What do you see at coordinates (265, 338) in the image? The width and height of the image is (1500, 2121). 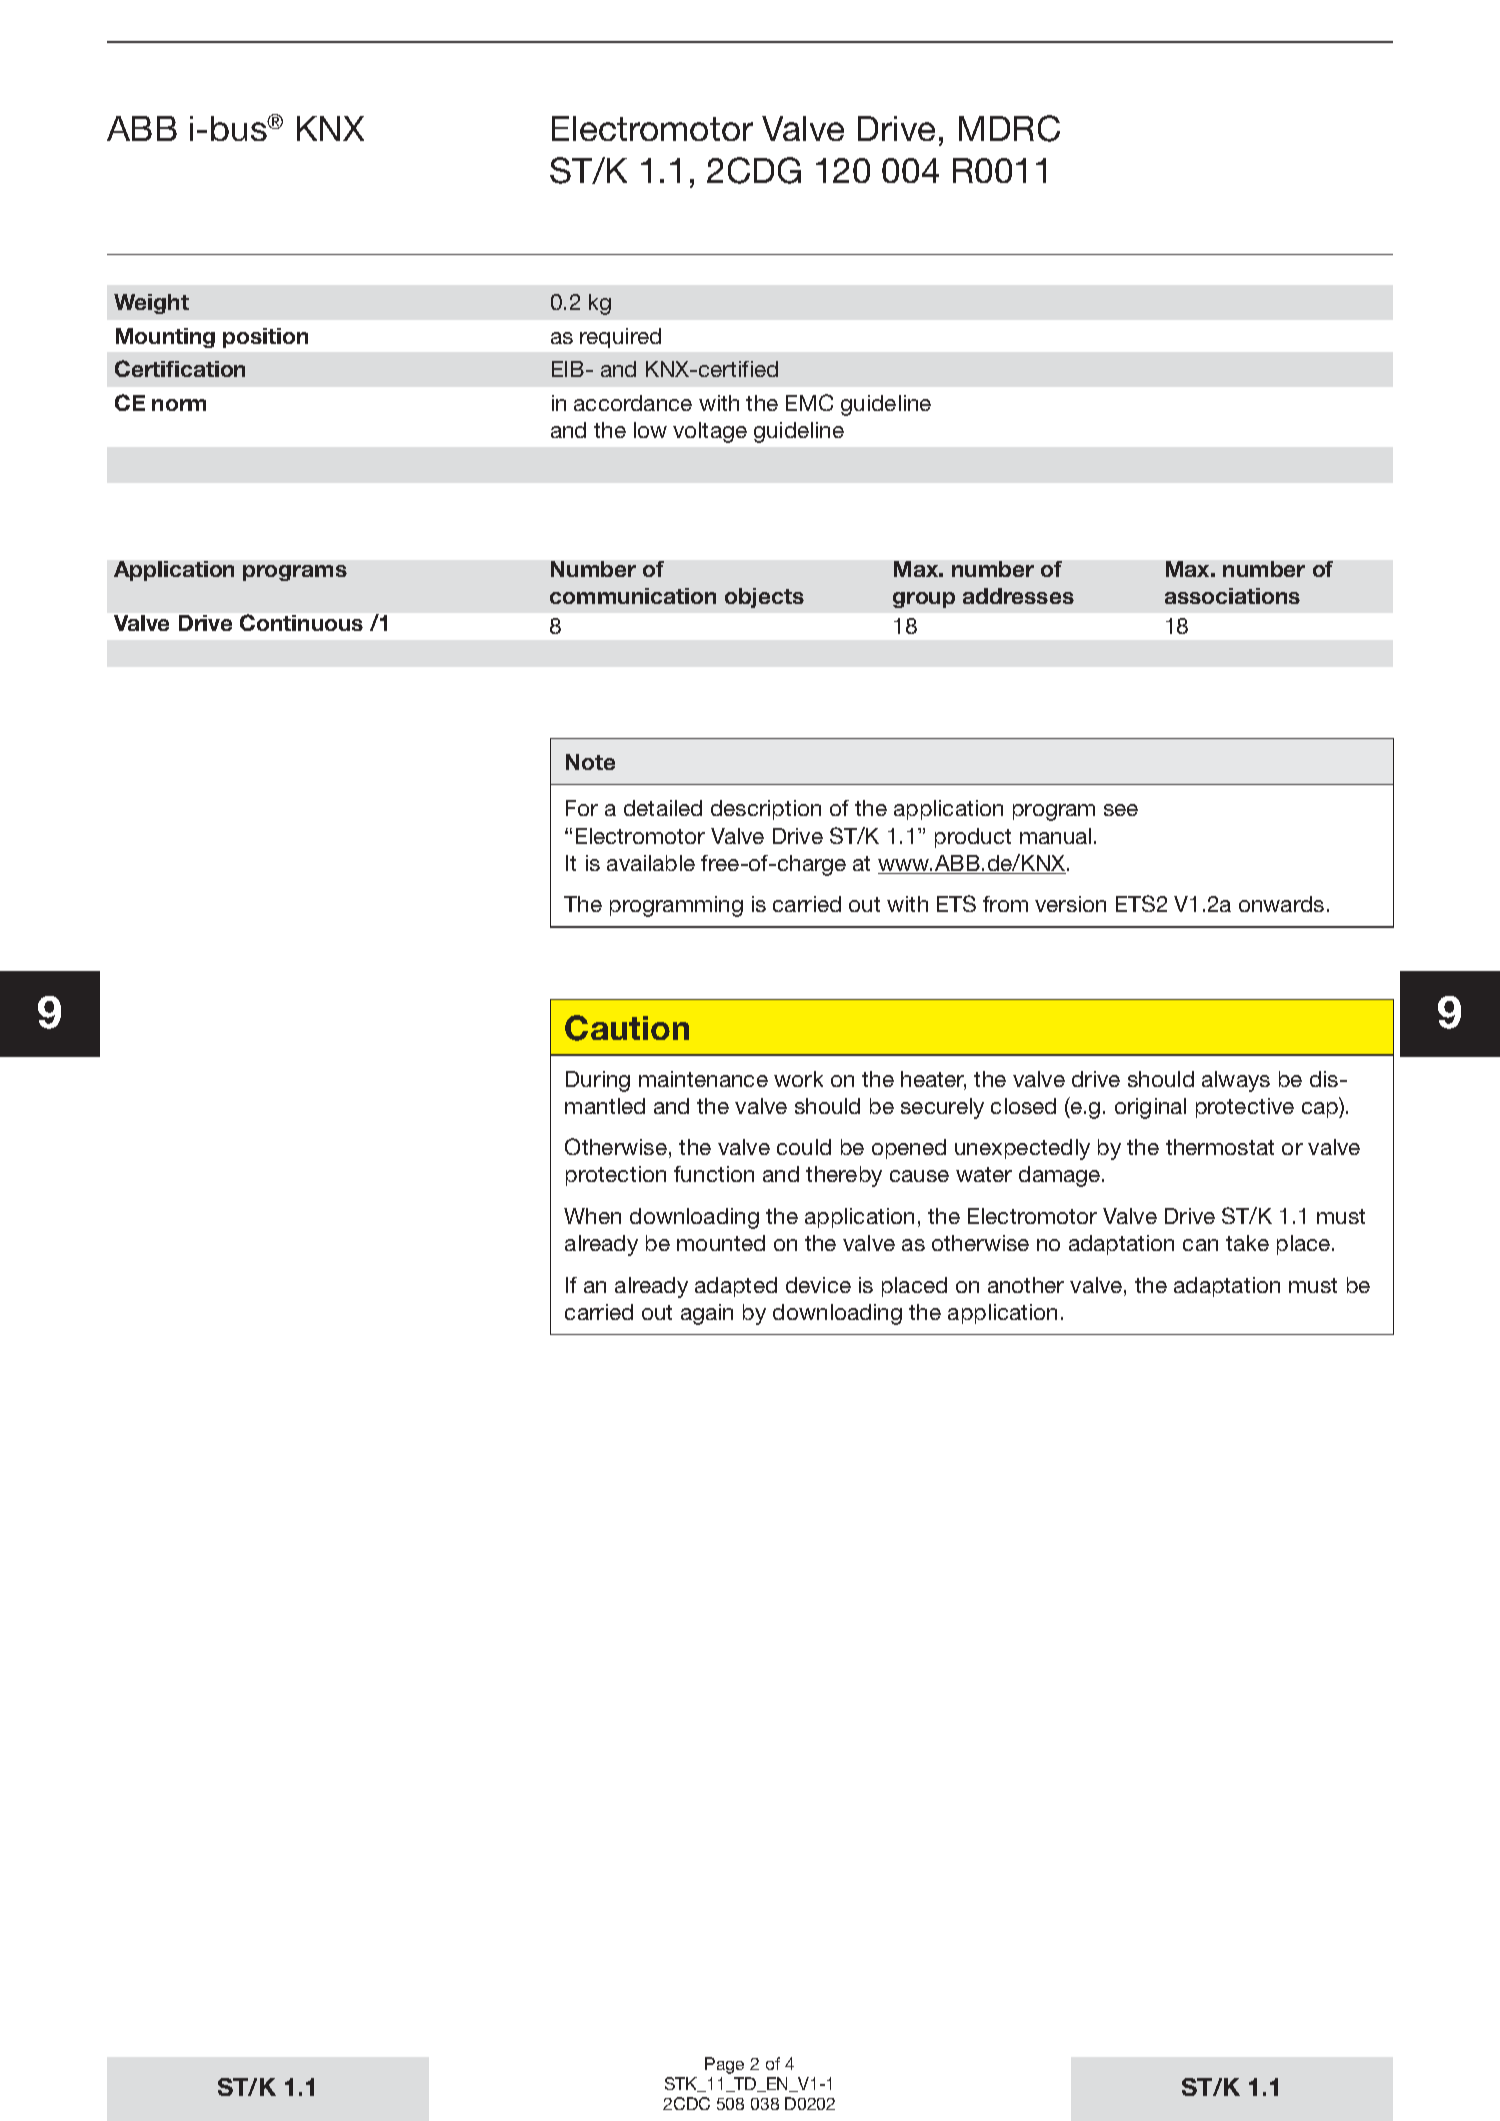 I see `position` at bounding box center [265, 338].
